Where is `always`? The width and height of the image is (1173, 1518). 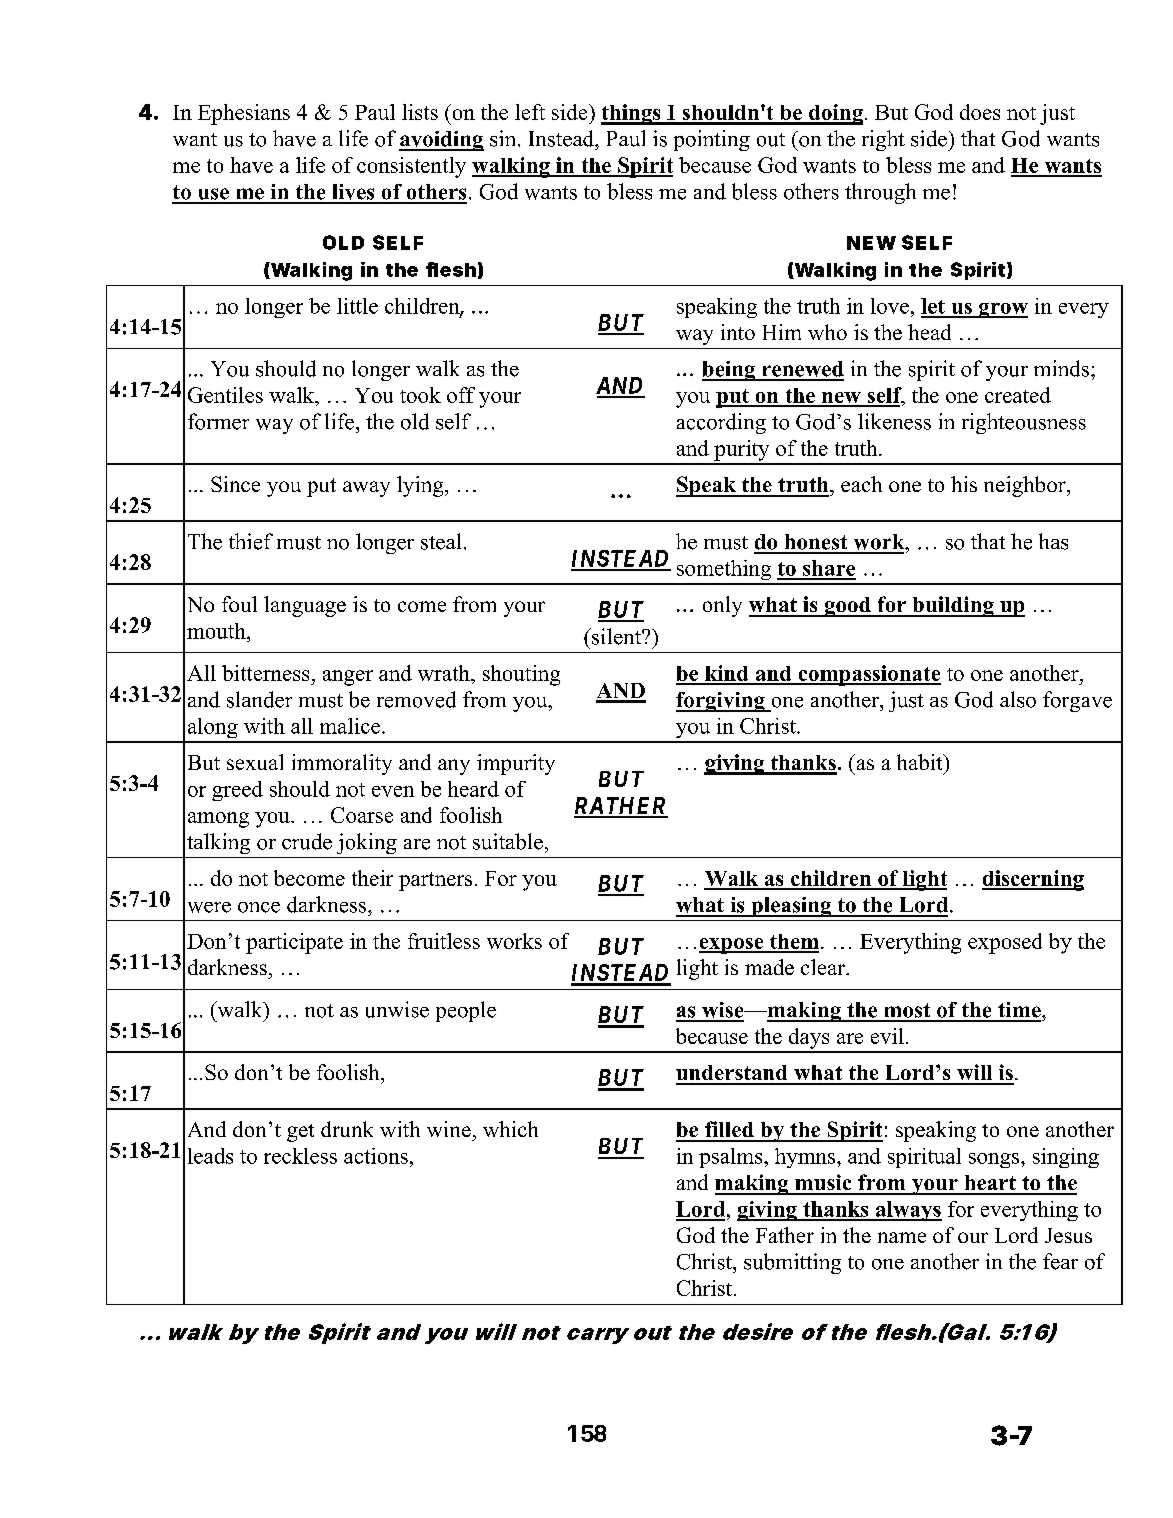
always is located at coordinates (908, 1211).
